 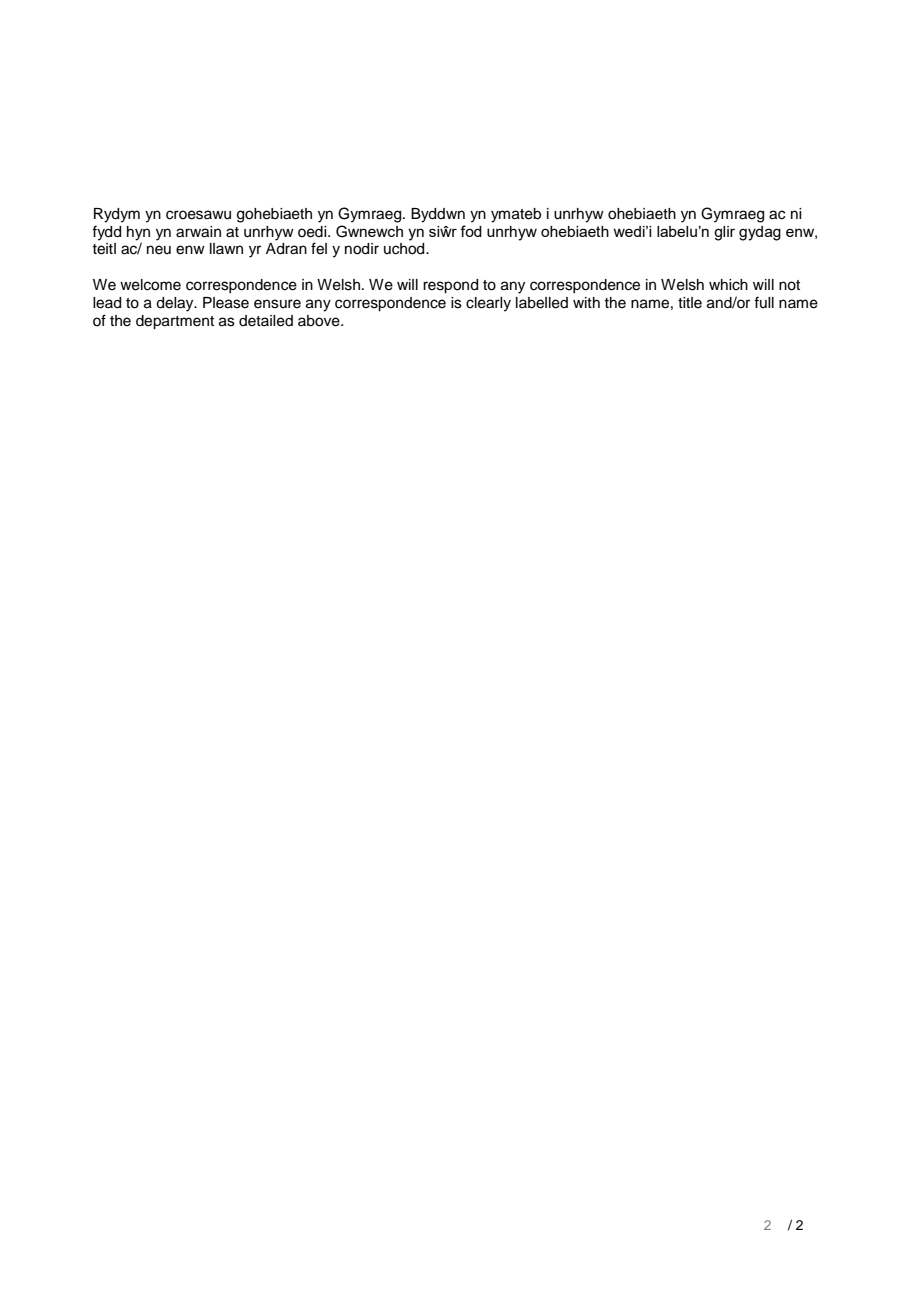 I want to click on which, so click(x=728, y=285).
